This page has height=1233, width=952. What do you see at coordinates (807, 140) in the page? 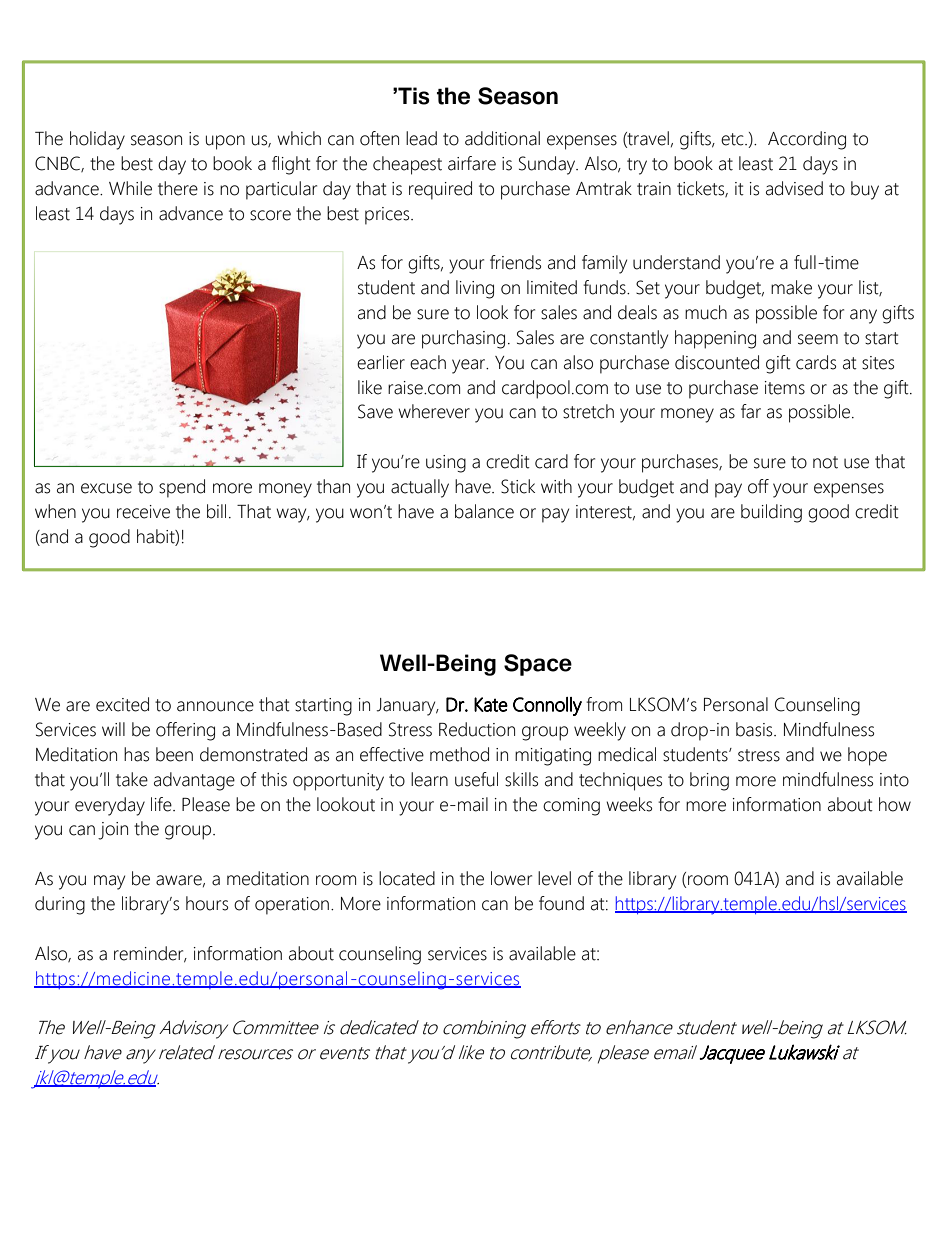
I see `According` at bounding box center [807, 140].
